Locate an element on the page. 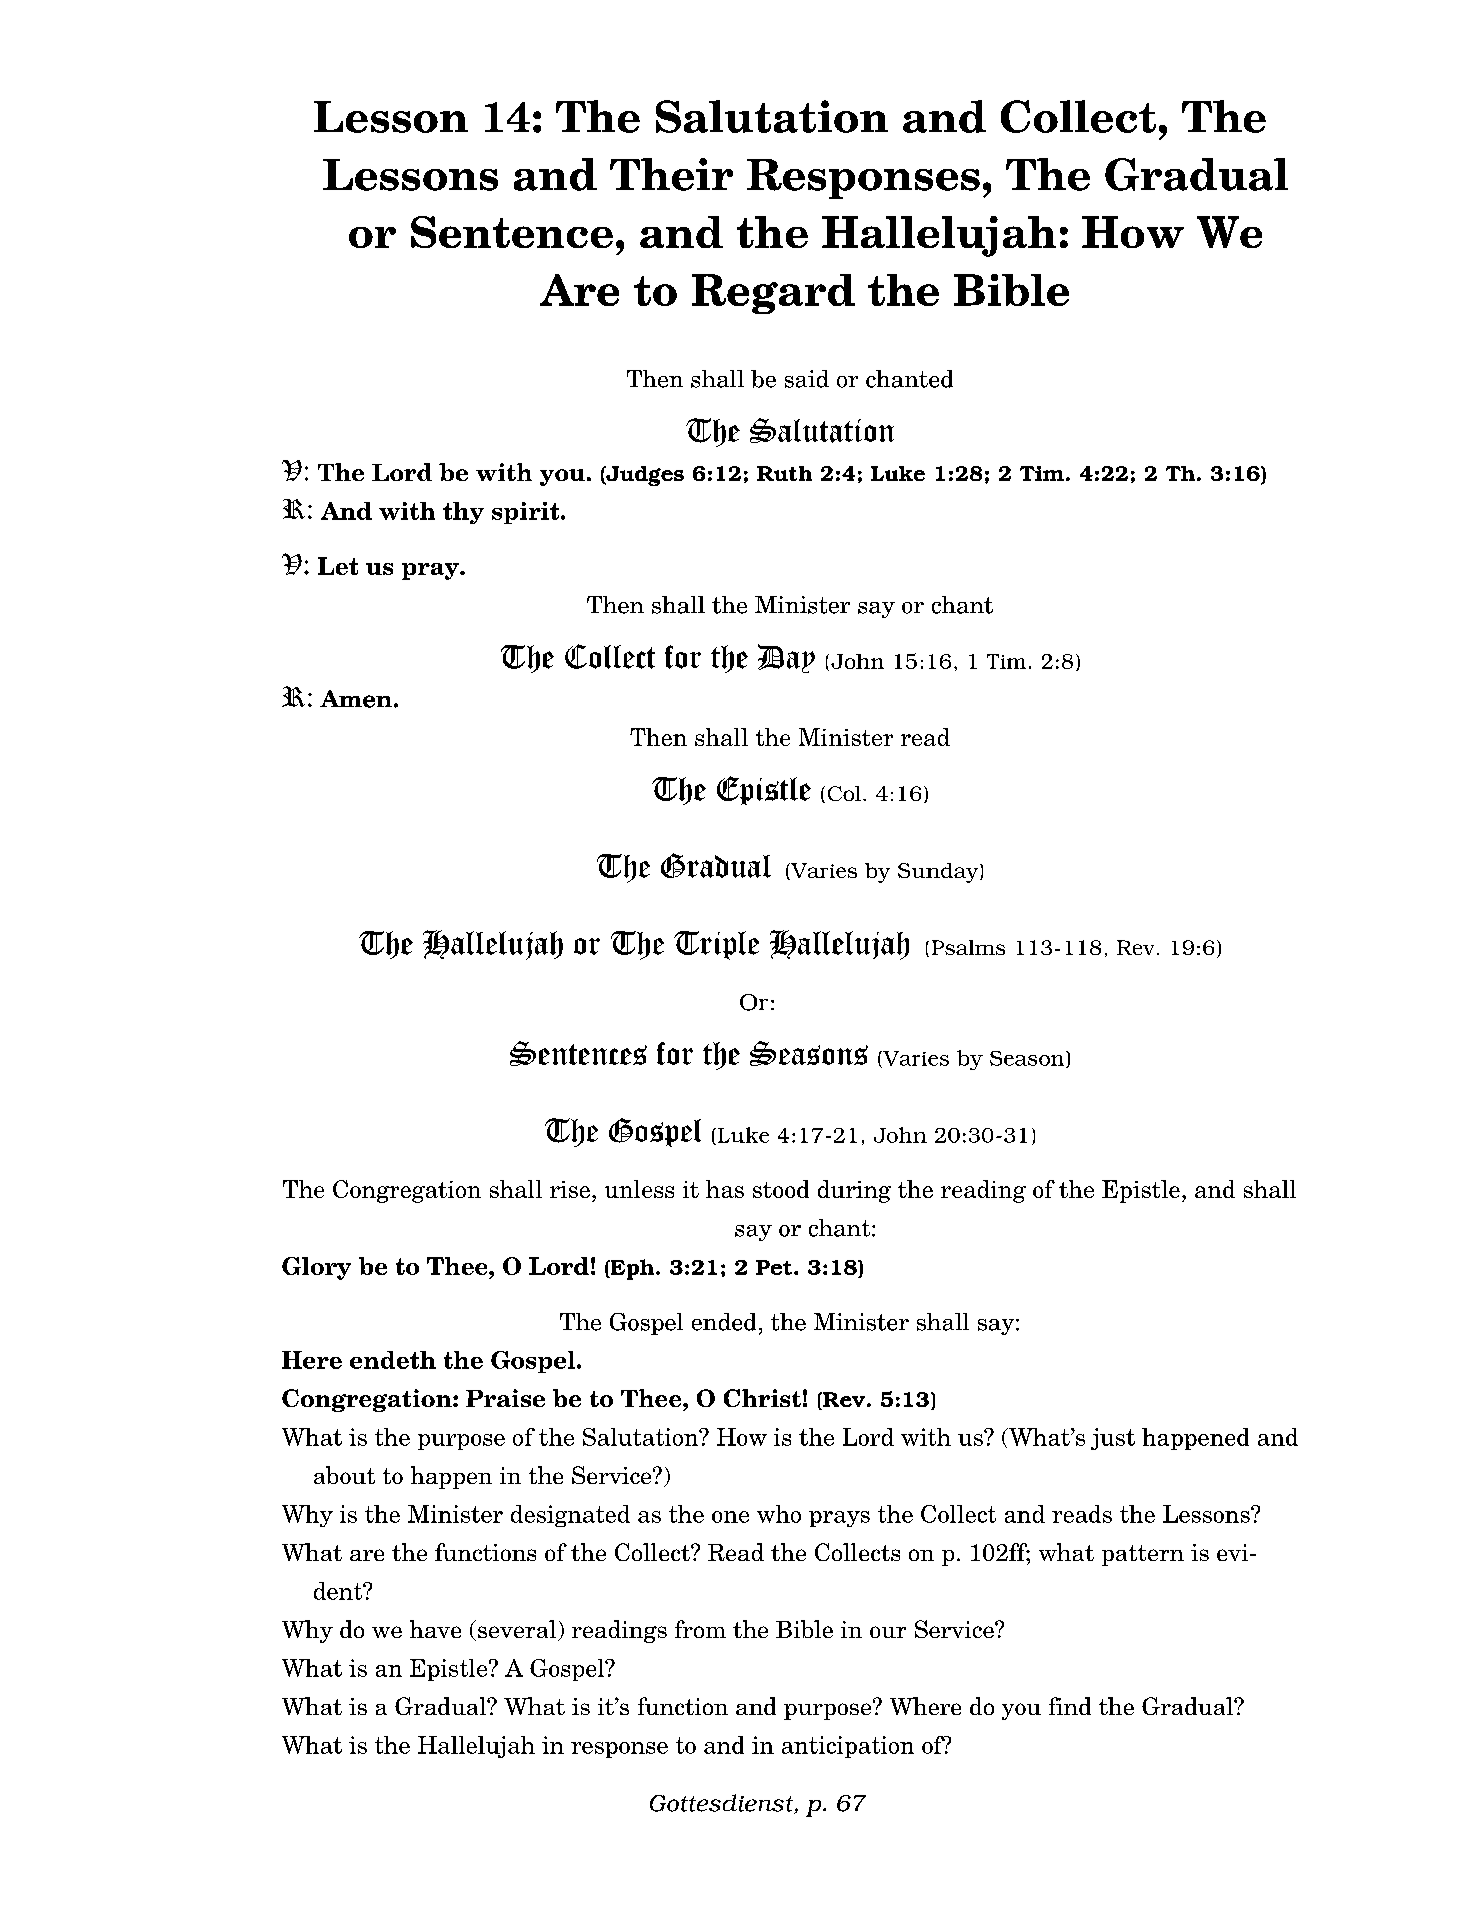  from is located at coordinates (700, 1629).
